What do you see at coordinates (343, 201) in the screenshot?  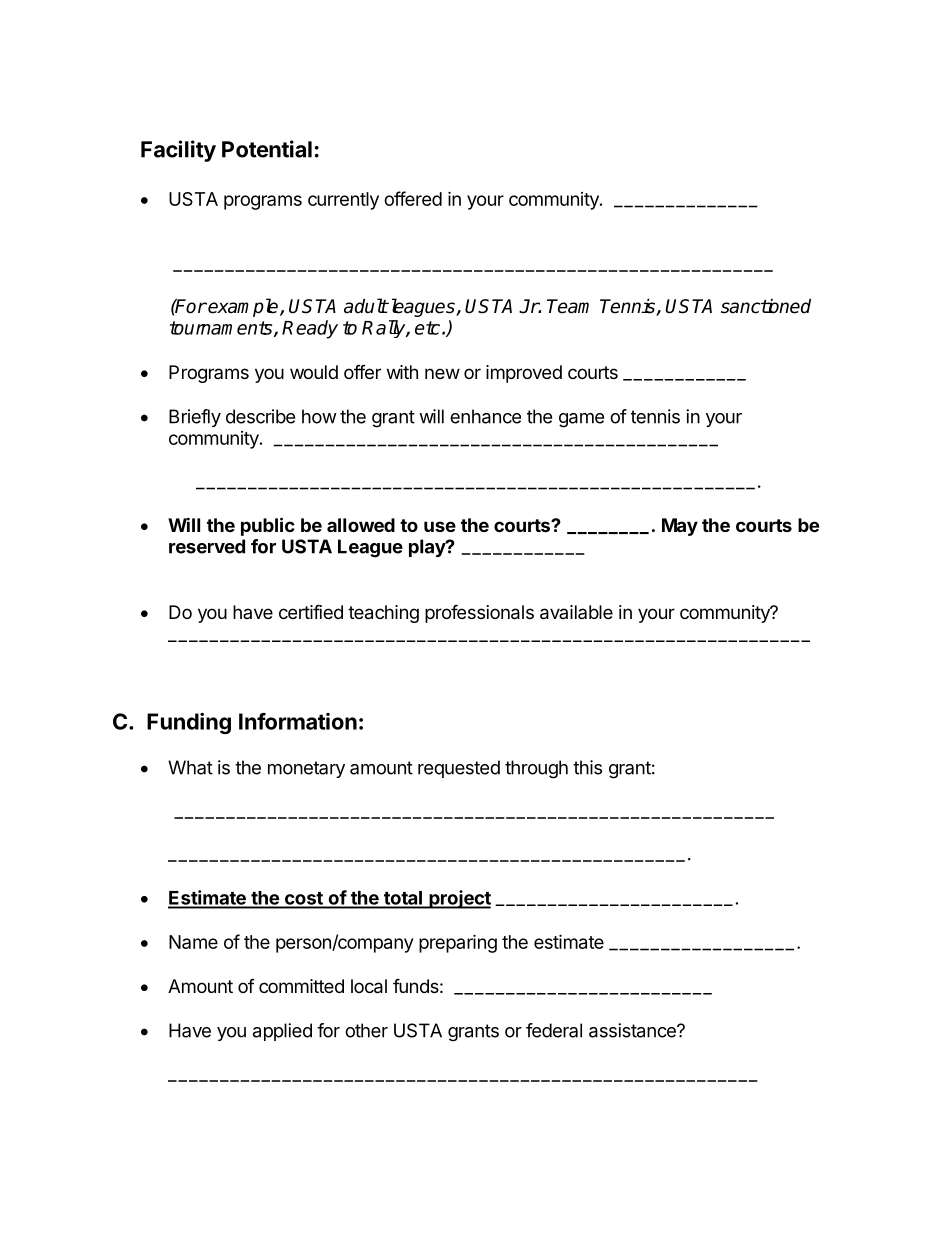 I see `currently` at bounding box center [343, 201].
